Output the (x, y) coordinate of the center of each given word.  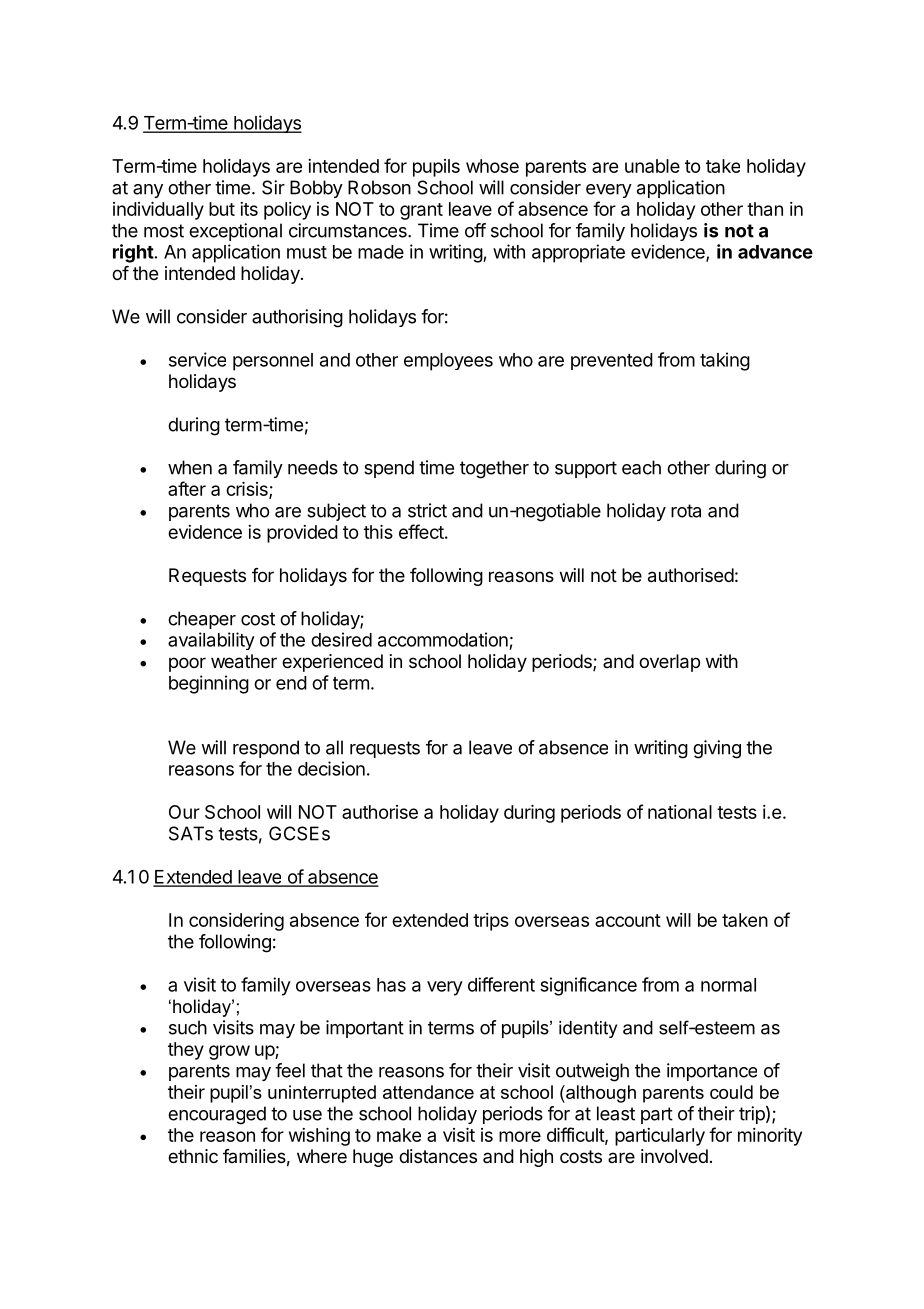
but (222, 209)
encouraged (217, 1115)
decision (331, 768)
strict (427, 510)
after (187, 488)
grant (421, 211)
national (680, 812)
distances (438, 1156)
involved (674, 1156)
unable (652, 166)
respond (266, 749)
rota (686, 511)
